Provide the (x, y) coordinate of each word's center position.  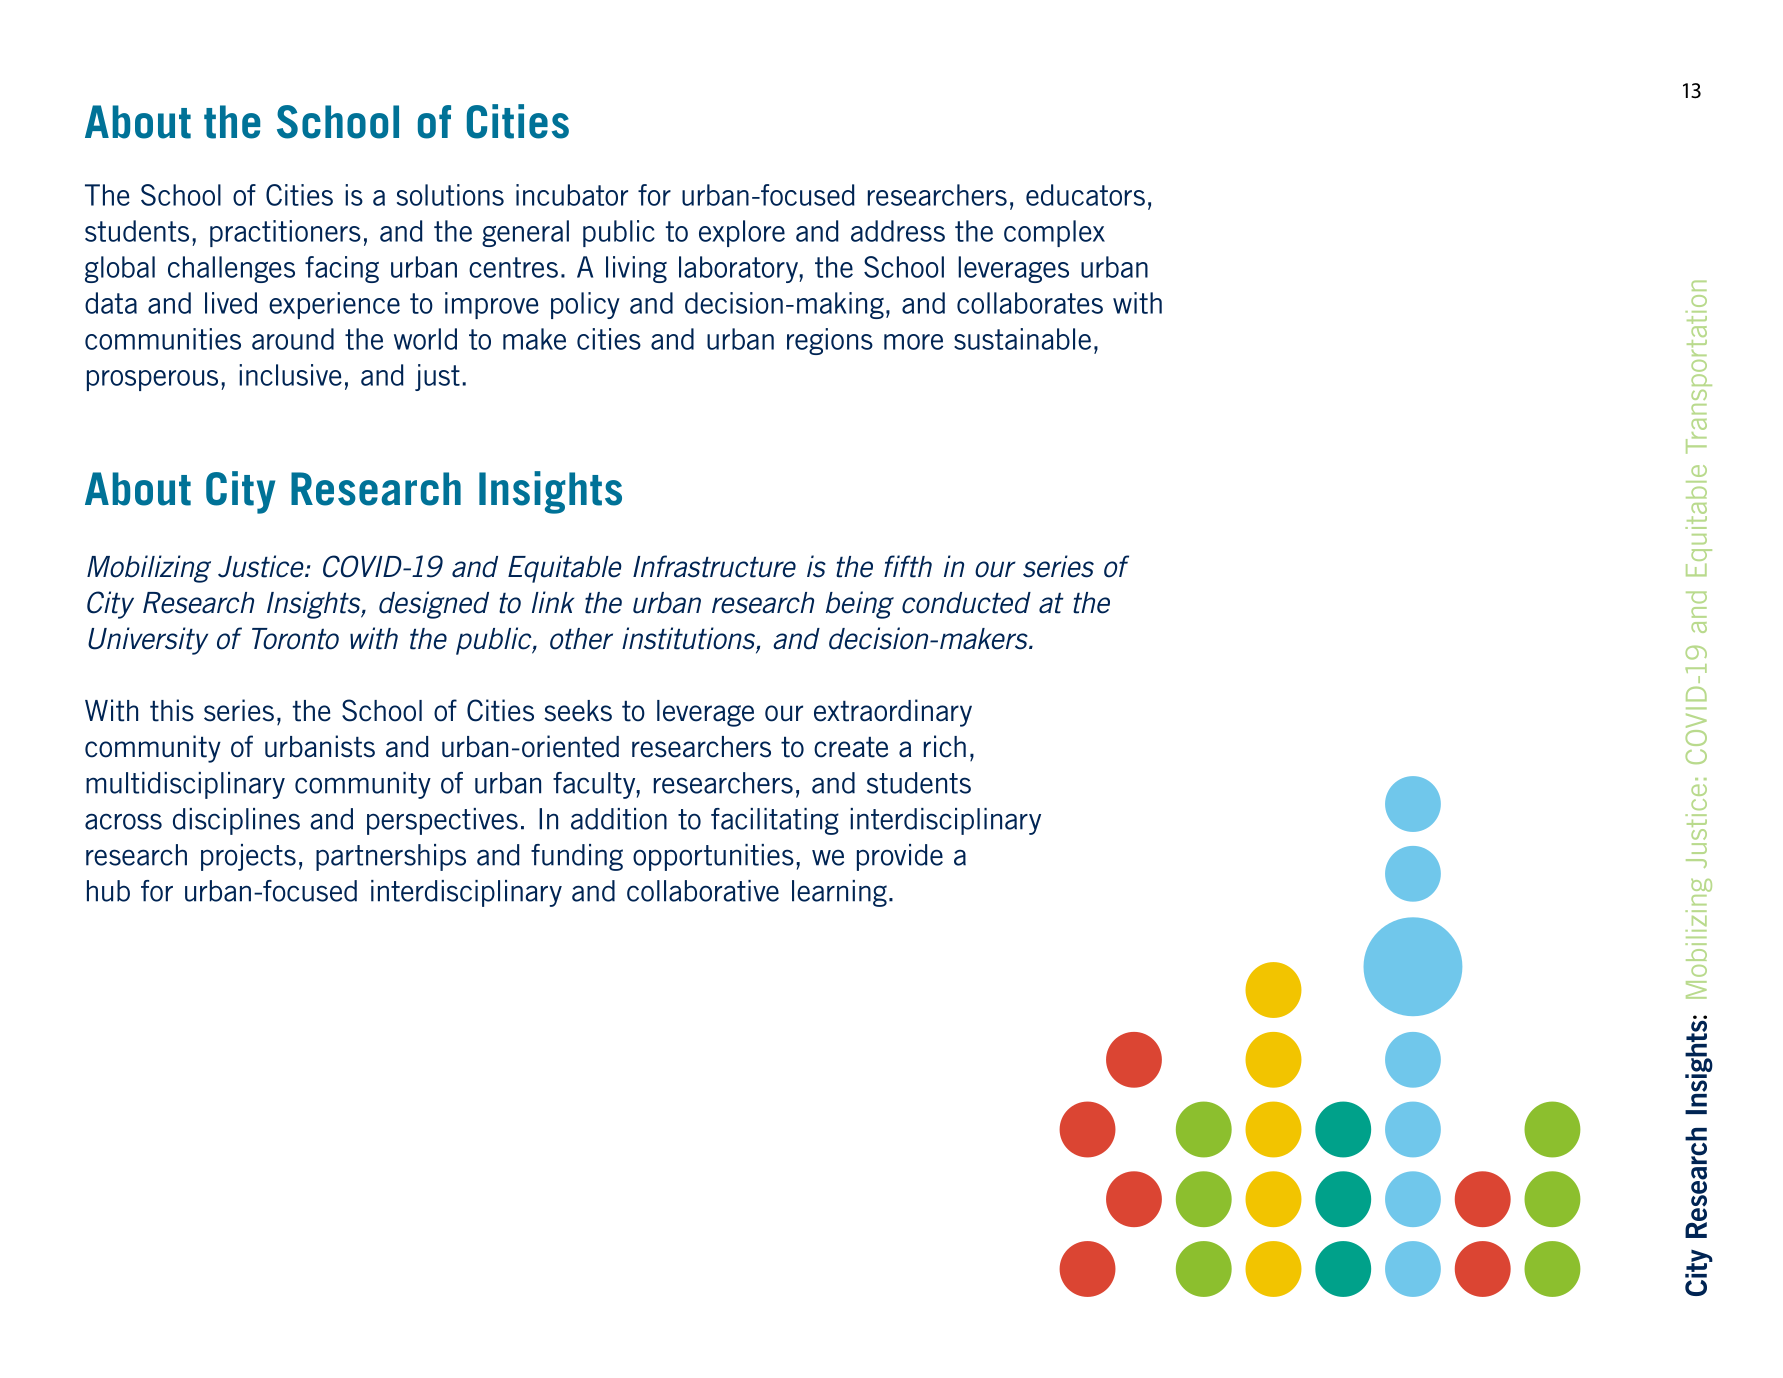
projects (248, 857)
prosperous (152, 380)
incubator (572, 195)
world (425, 339)
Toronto (295, 639)
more (913, 342)
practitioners (285, 233)
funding (577, 857)
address (898, 231)
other (581, 639)
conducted (966, 603)
